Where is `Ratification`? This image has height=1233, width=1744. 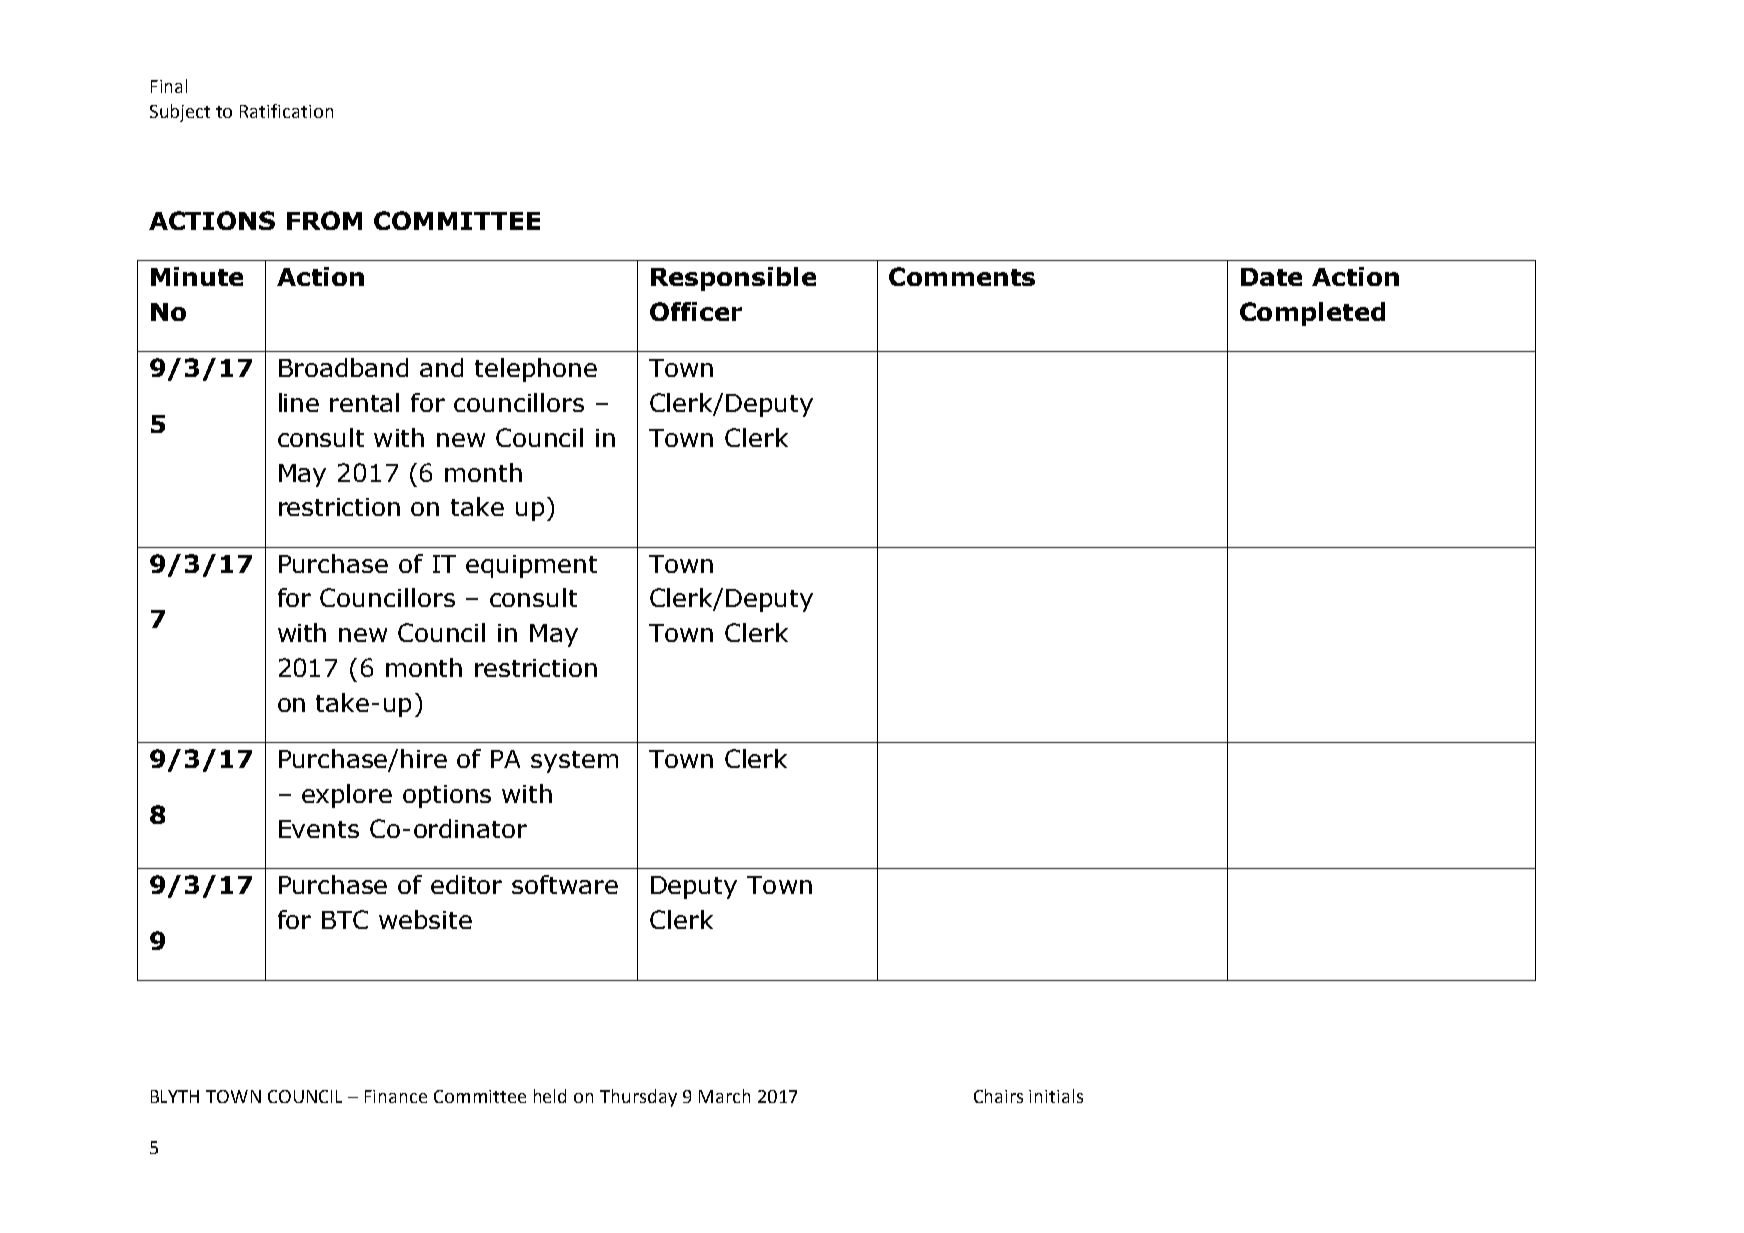 Ratification is located at coordinates (286, 111).
